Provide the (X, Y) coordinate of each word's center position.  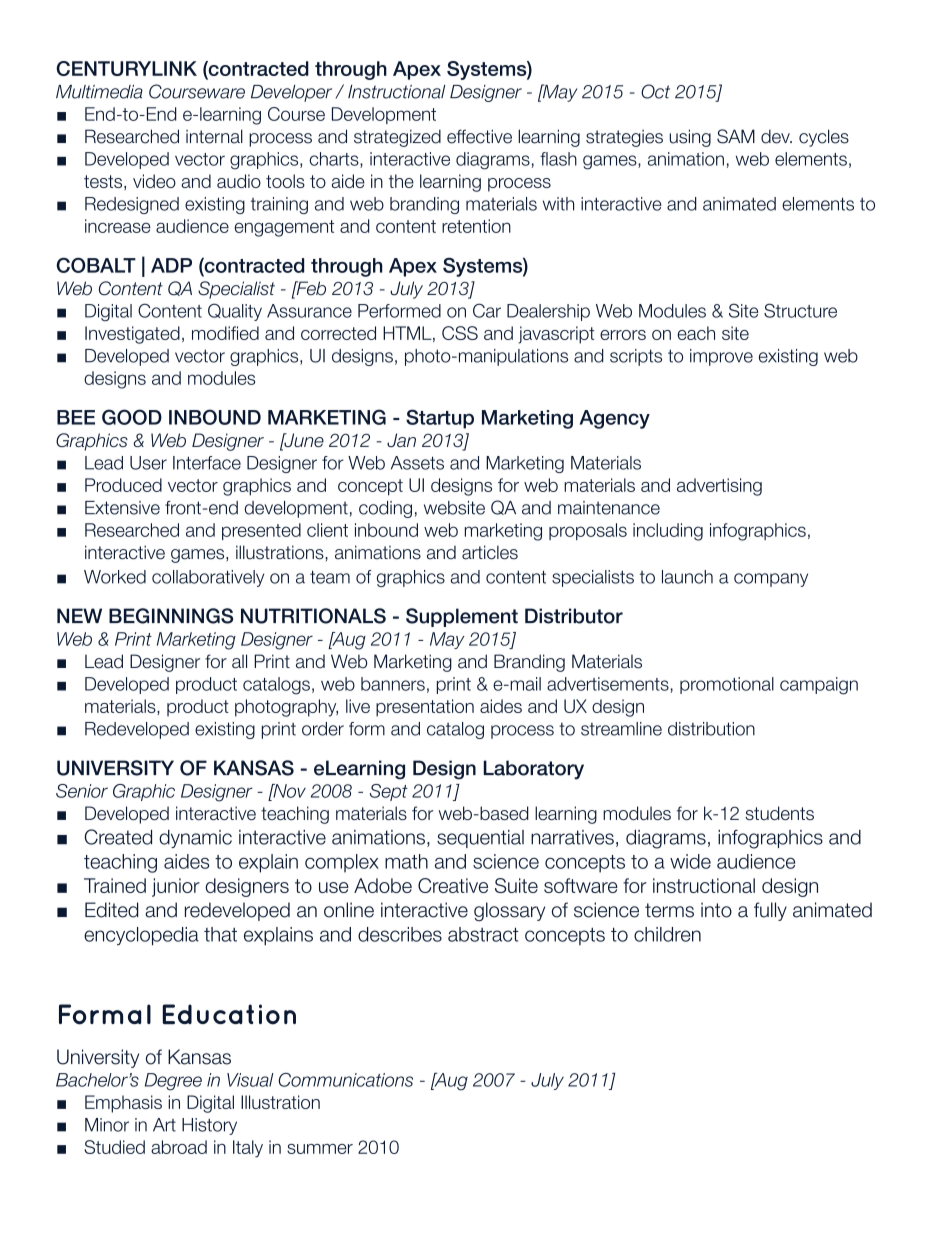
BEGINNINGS (171, 616)
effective (479, 136)
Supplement (462, 617)
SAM (736, 136)
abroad (179, 1147)
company (771, 580)
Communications (345, 1080)
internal (214, 136)
